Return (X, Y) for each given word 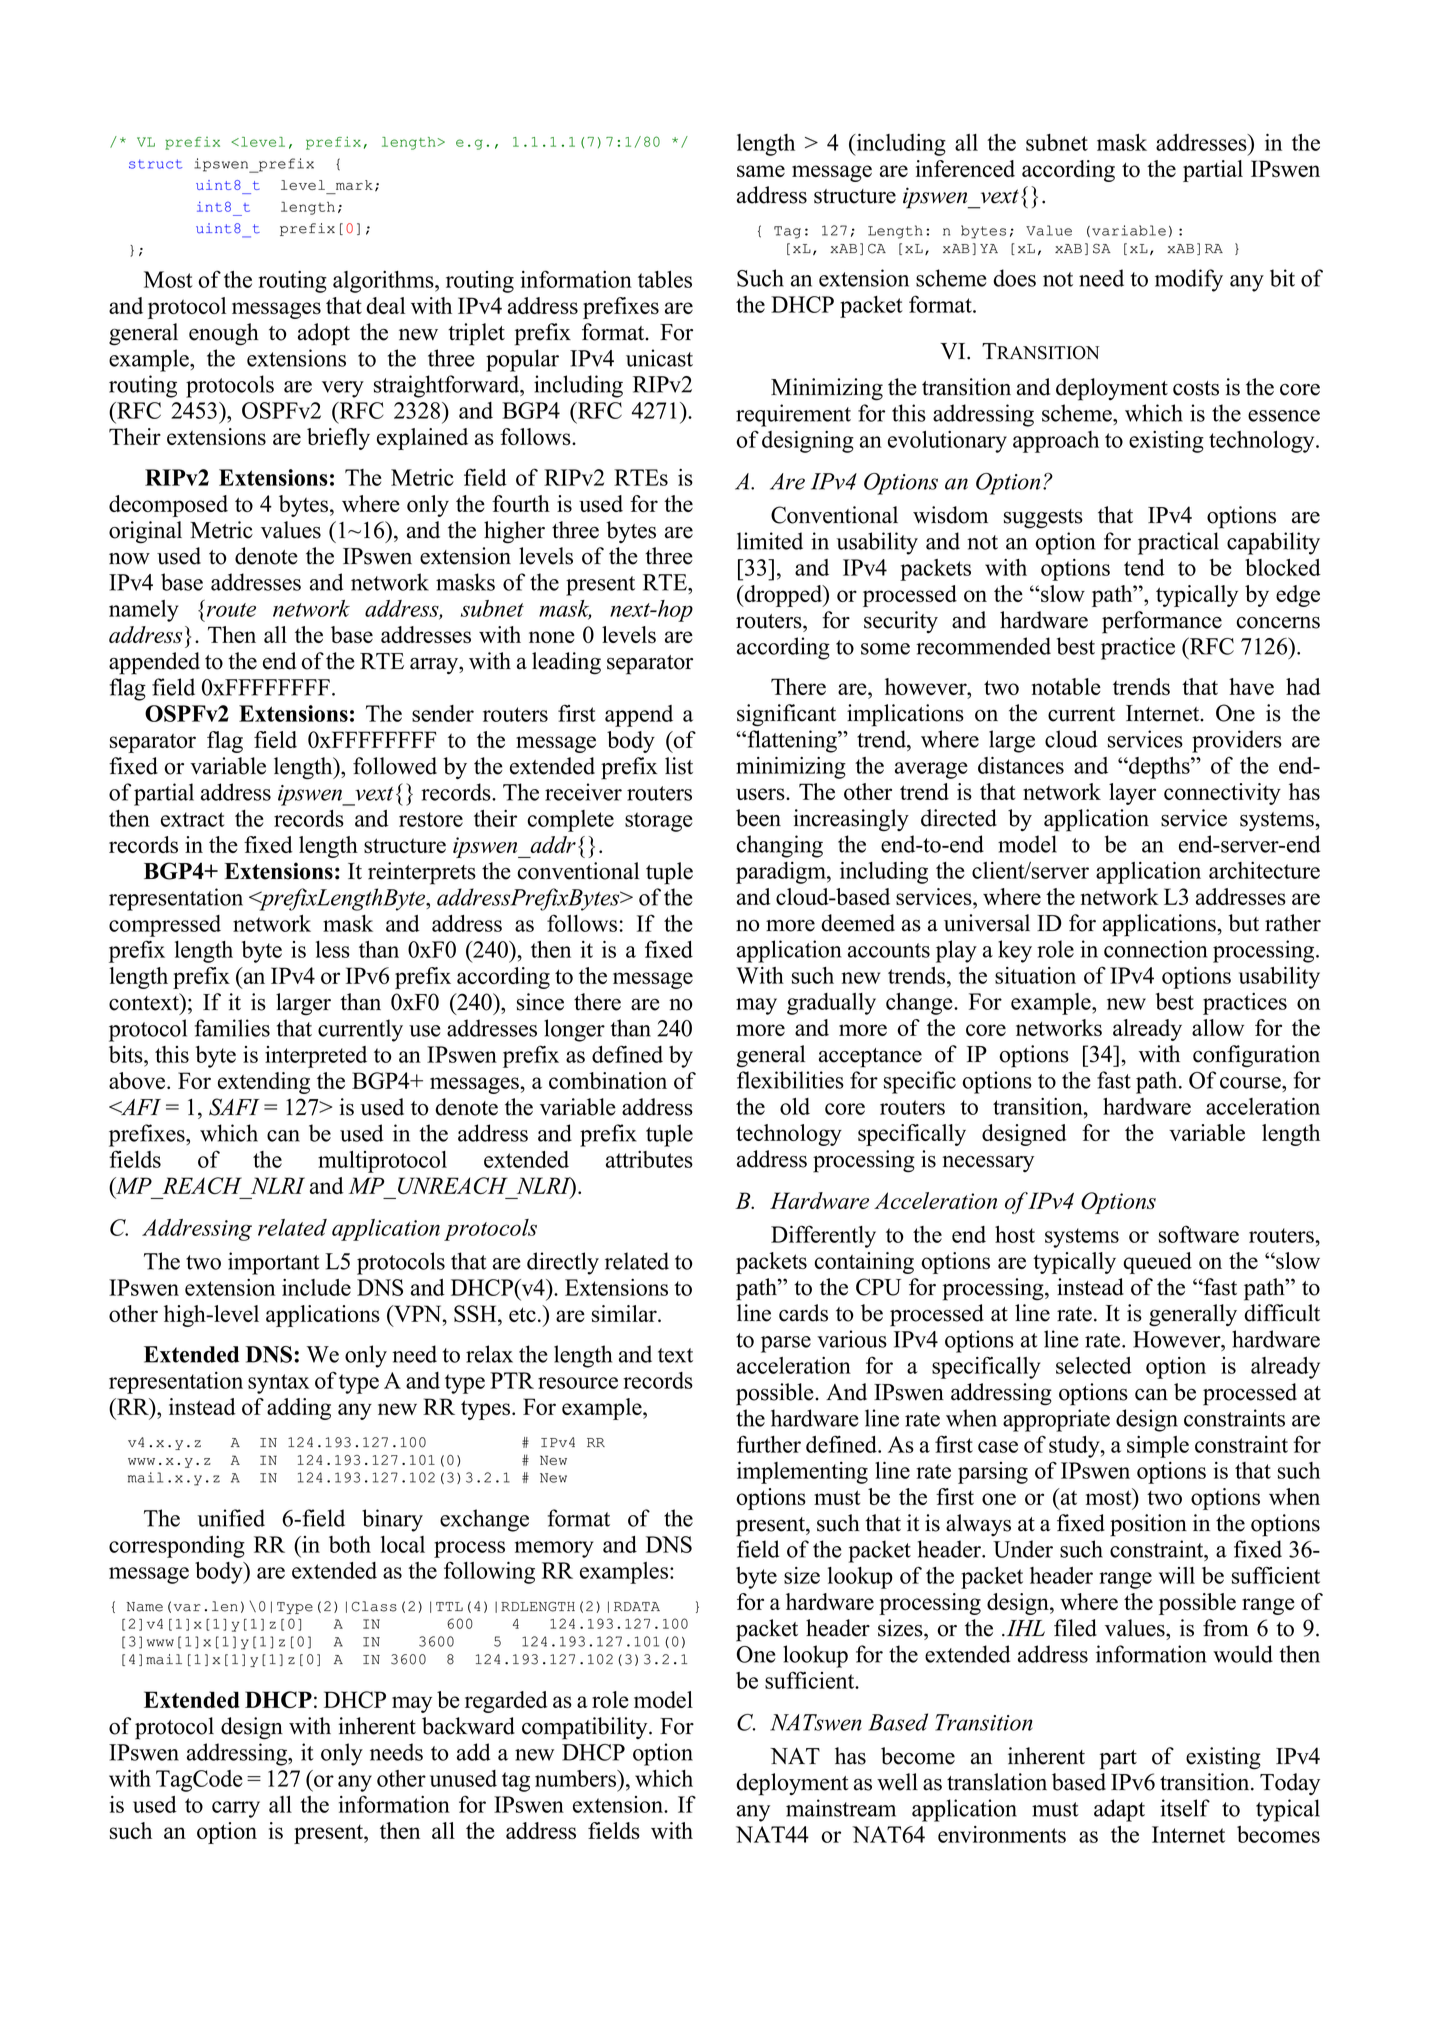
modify (1189, 280)
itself (1185, 1808)
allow (1218, 1027)
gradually (831, 1004)
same (761, 171)
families (232, 1028)
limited (770, 541)
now (129, 559)
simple (1158, 1447)
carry (236, 1809)
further (769, 1444)
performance (1162, 622)
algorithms (384, 282)
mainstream (841, 1808)
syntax (279, 1384)
